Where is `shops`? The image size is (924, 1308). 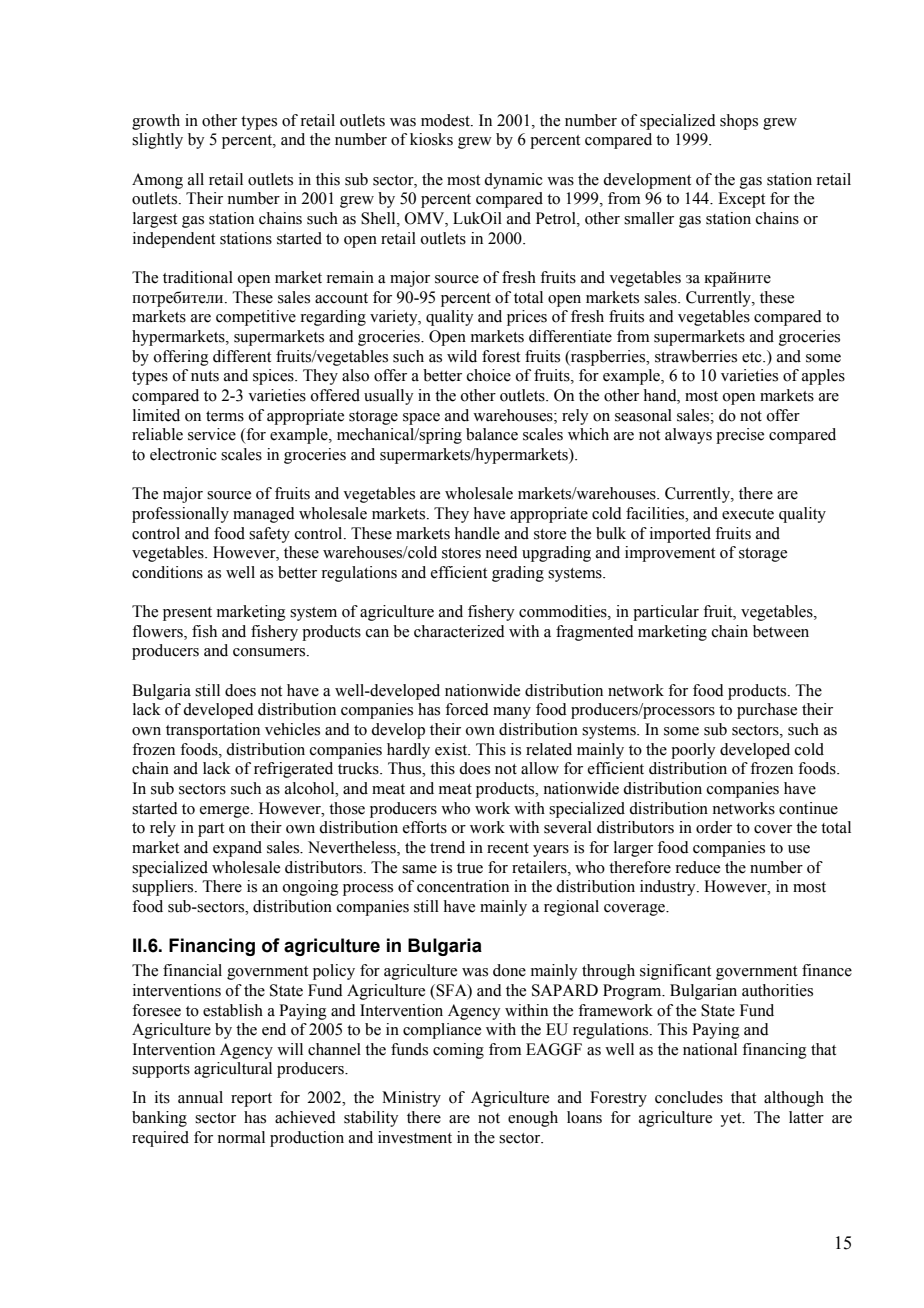 shops is located at coordinates (739, 122).
